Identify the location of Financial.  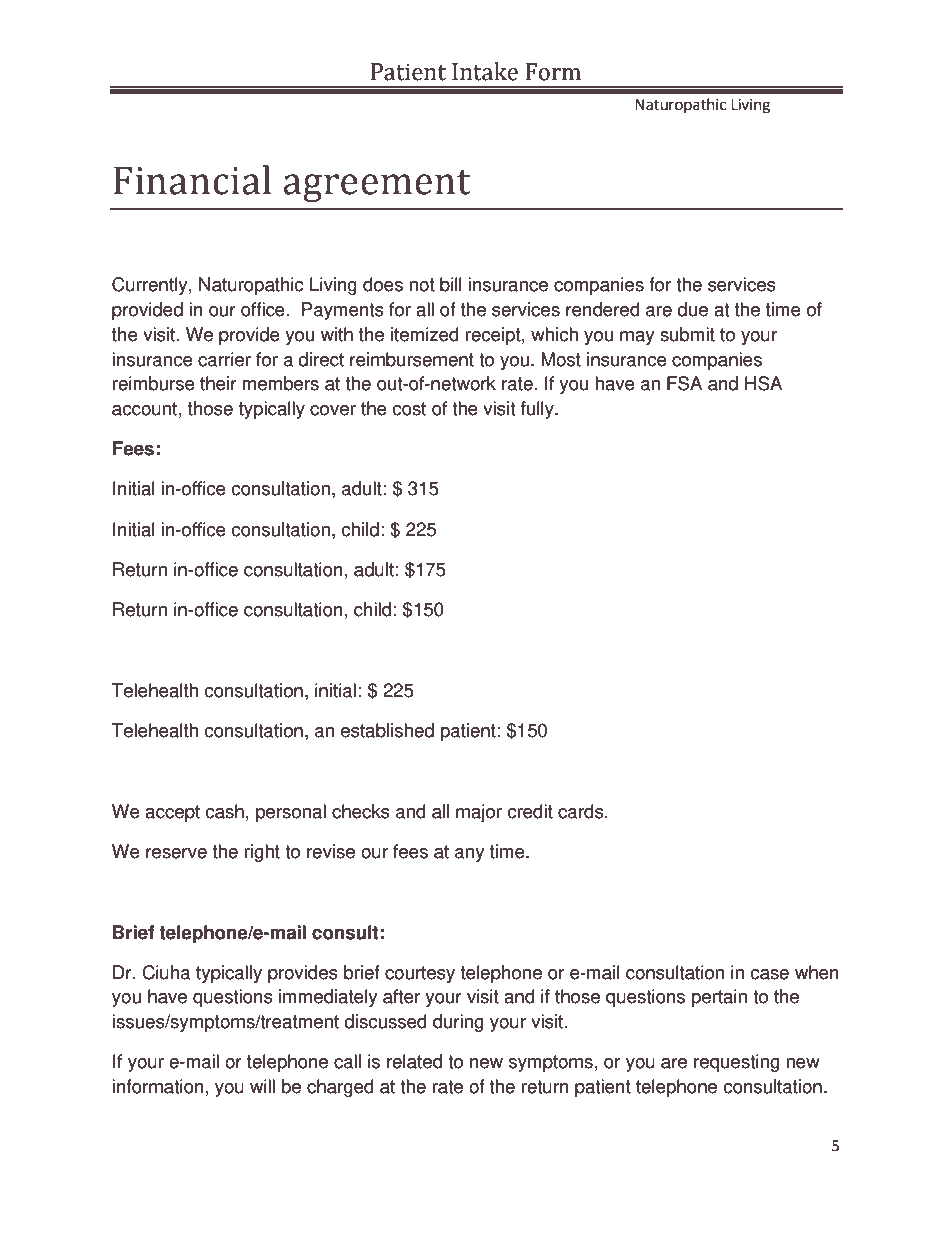
(192, 180).
